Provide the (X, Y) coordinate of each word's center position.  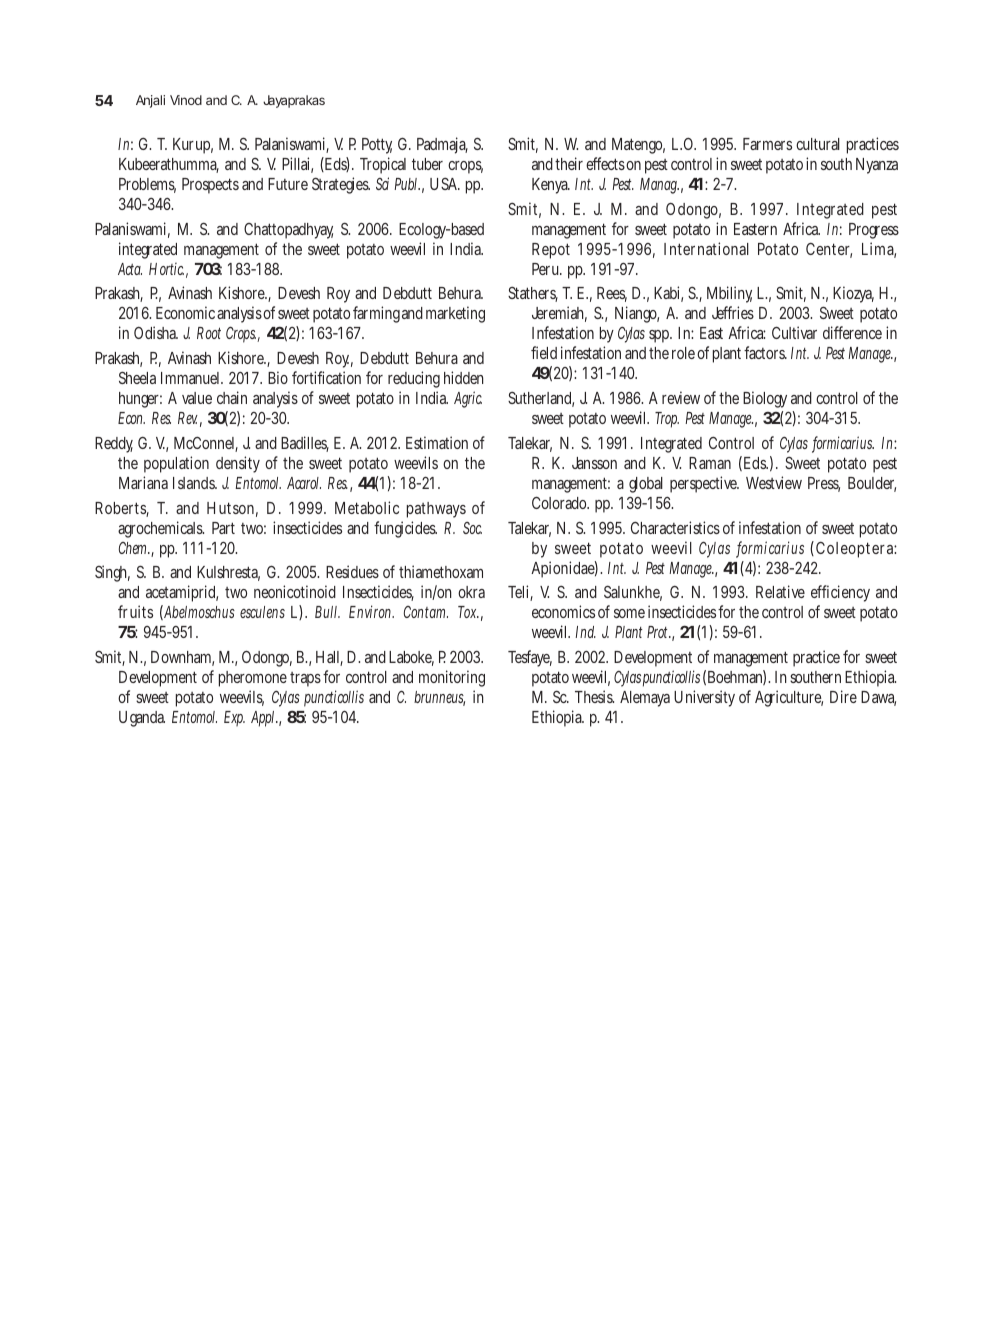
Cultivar (794, 332)
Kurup (193, 146)
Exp (234, 718)
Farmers (767, 144)
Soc (472, 528)
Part (223, 528)
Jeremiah (559, 314)
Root (209, 333)
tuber (427, 164)
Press (824, 484)
